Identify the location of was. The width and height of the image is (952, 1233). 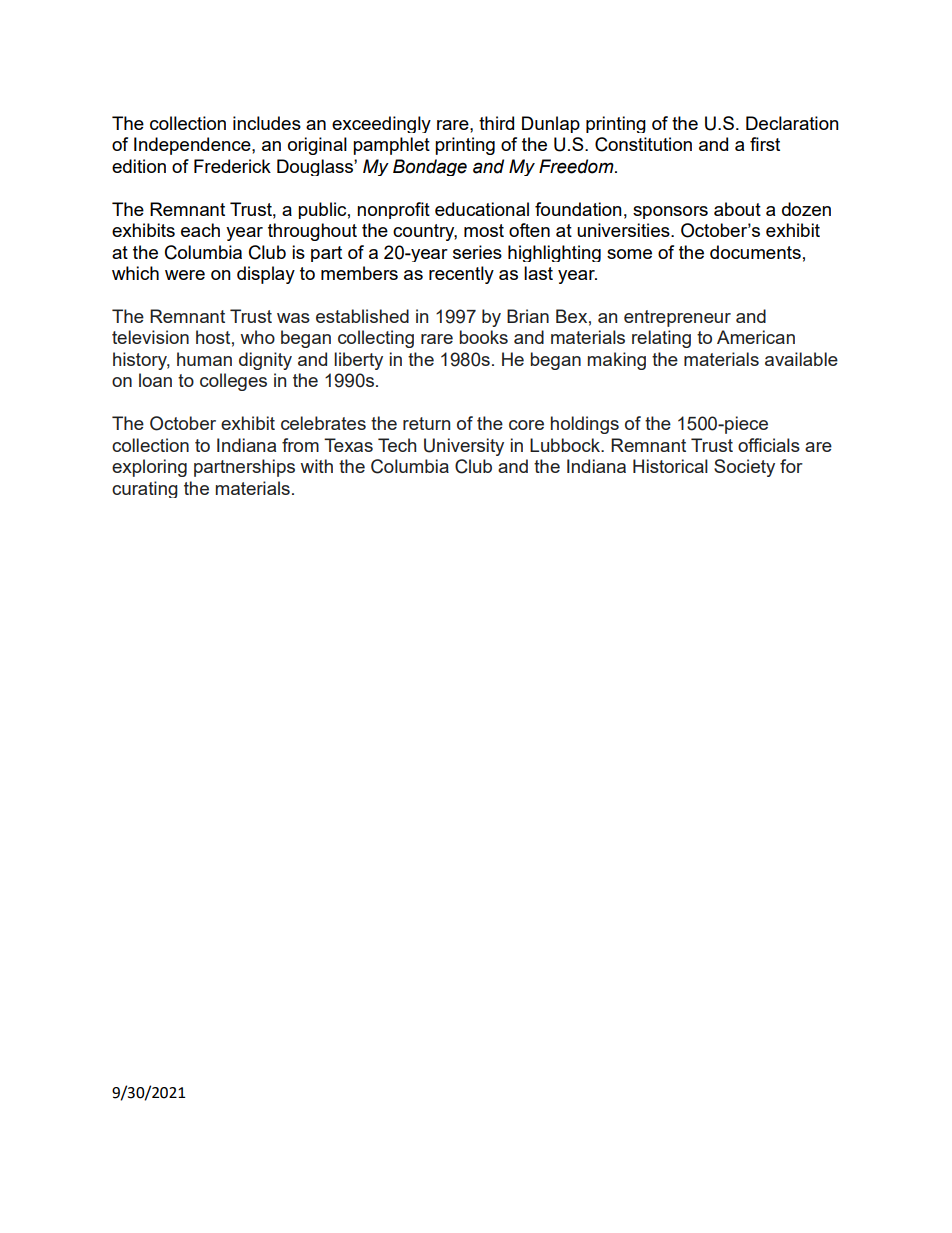
(293, 318).
